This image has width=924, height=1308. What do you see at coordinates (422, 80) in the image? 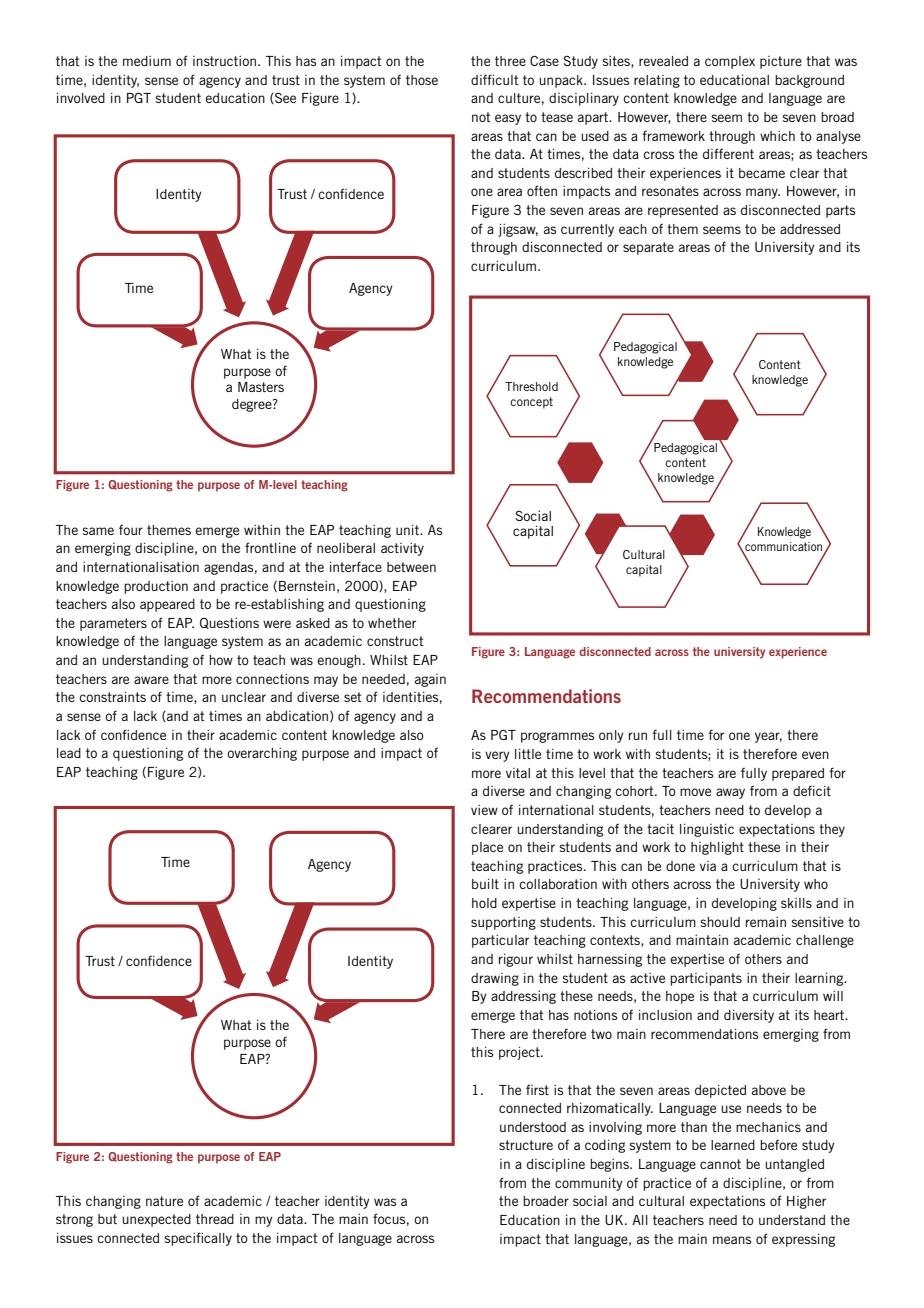
I see `those` at bounding box center [422, 80].
